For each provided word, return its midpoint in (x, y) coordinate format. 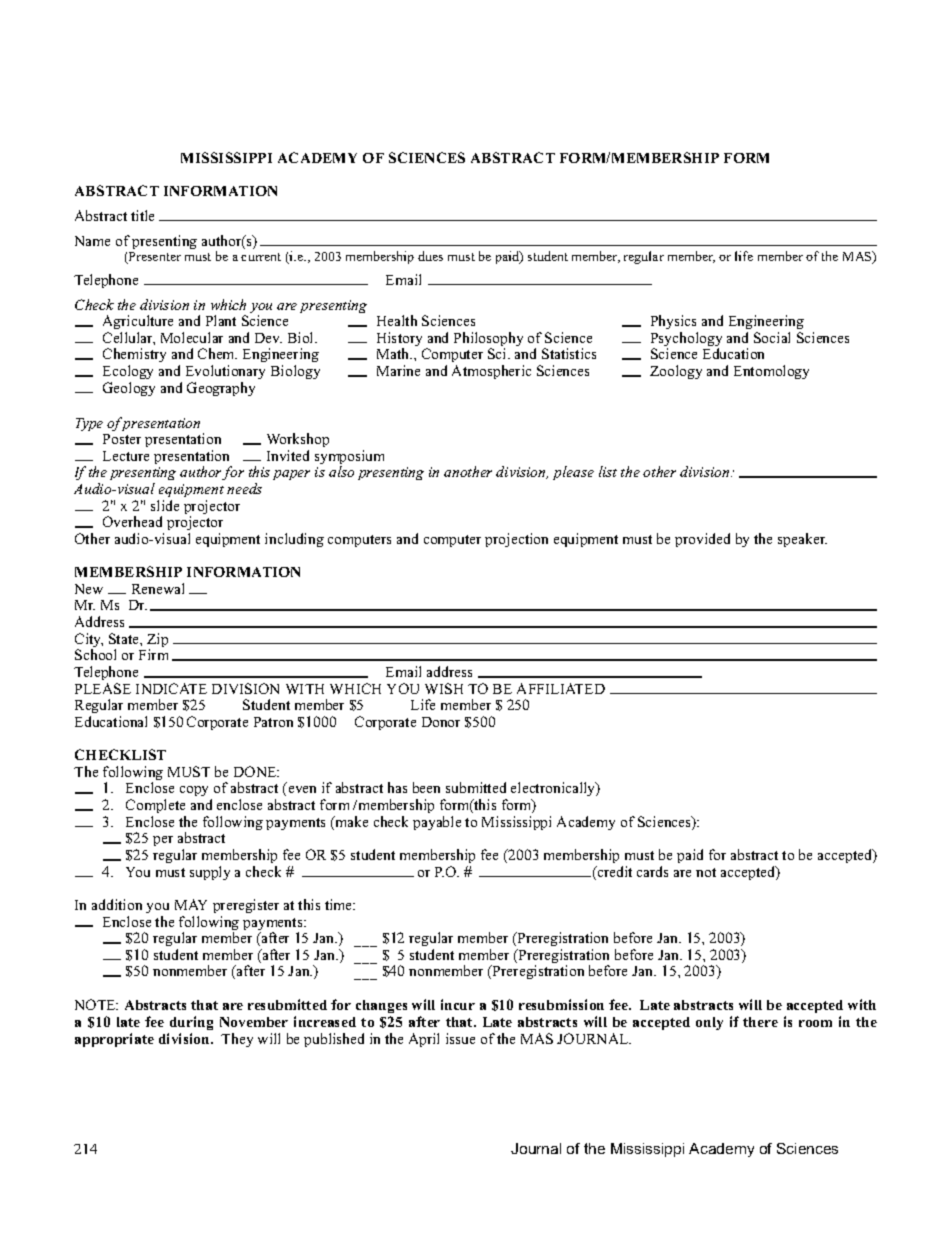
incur (458, 1004)
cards (652, 871)
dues (430, 256)
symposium (349, 458)
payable (437, 823)
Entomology (771, 372)
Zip (157, 641)
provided (702, 540)
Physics (673, 322)
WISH (444, 688)
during (191, 1023)
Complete (155, 806)
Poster (122, 439)
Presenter (154, 258)
